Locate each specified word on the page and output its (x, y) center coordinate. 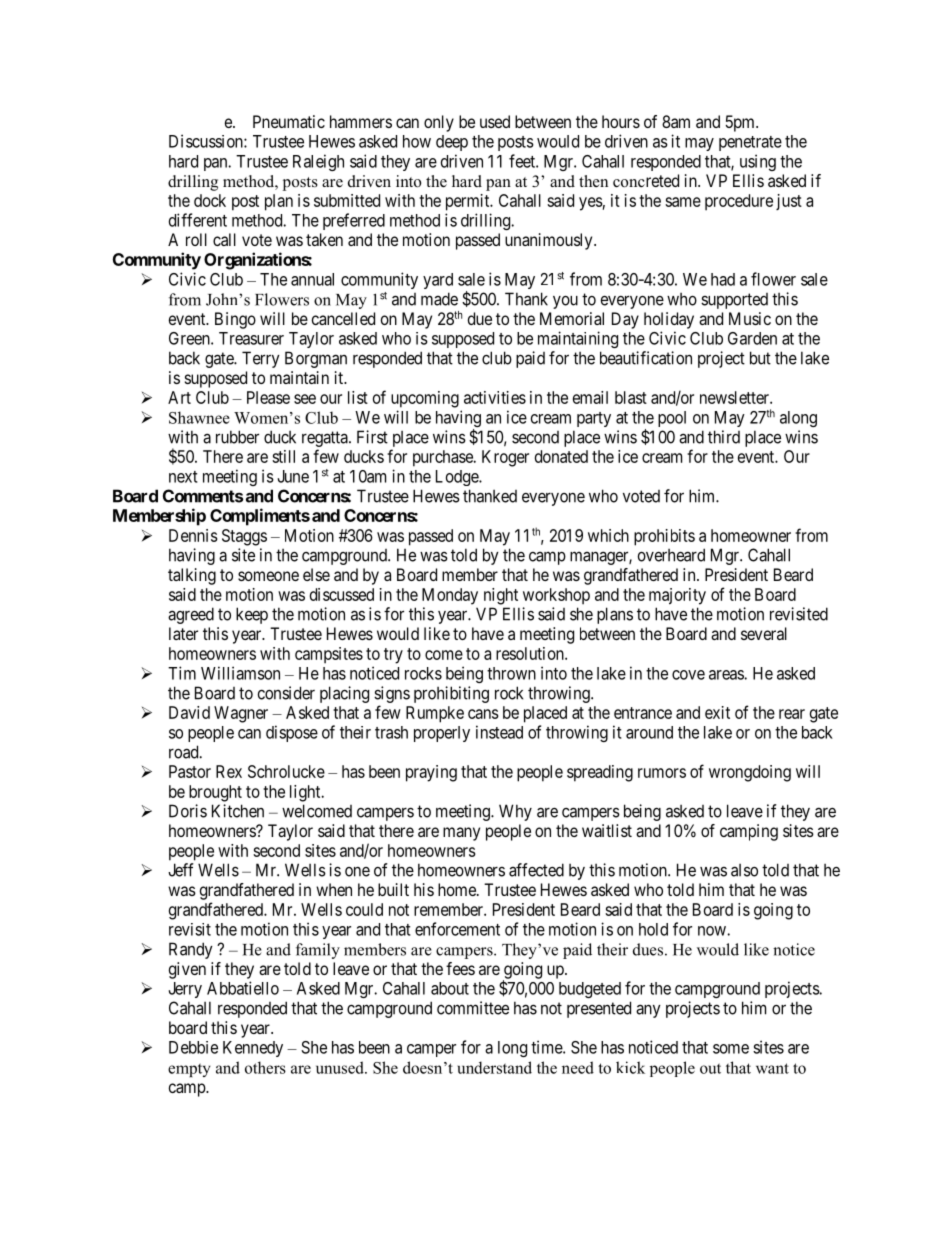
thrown (511, 673)
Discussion (207, 141)
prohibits (664, 537)
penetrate (750, 143)
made (439, 299)
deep (452, 143)
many (461, 834)
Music (750, 318)
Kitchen (238, 811)
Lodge (458, 478)
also (744, 870)
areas (727, 675)
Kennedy (253, 1049)
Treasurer (251, 338)
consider (286, 693)
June (293, 476)
